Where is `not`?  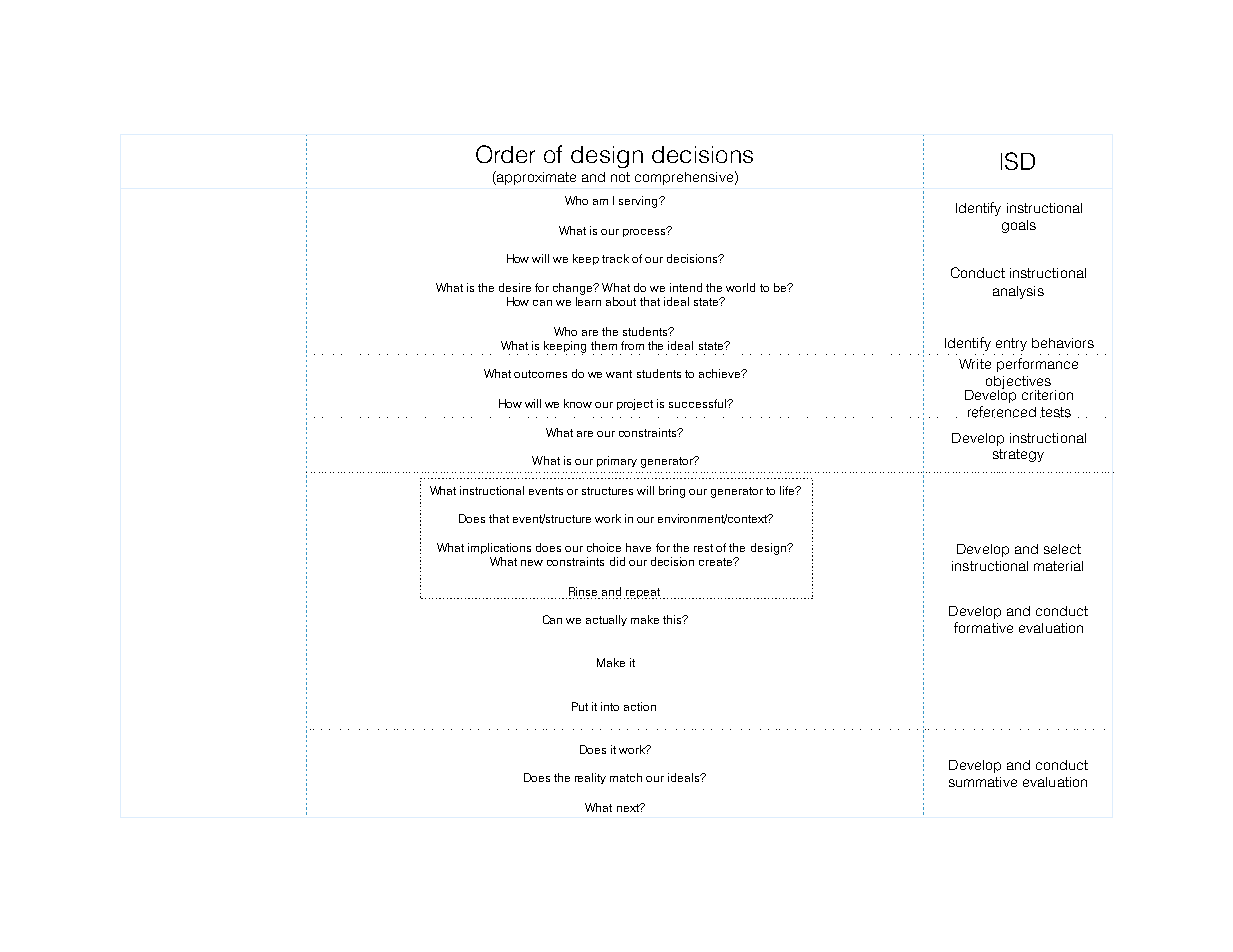 not is located at coordinates (620, 177).
